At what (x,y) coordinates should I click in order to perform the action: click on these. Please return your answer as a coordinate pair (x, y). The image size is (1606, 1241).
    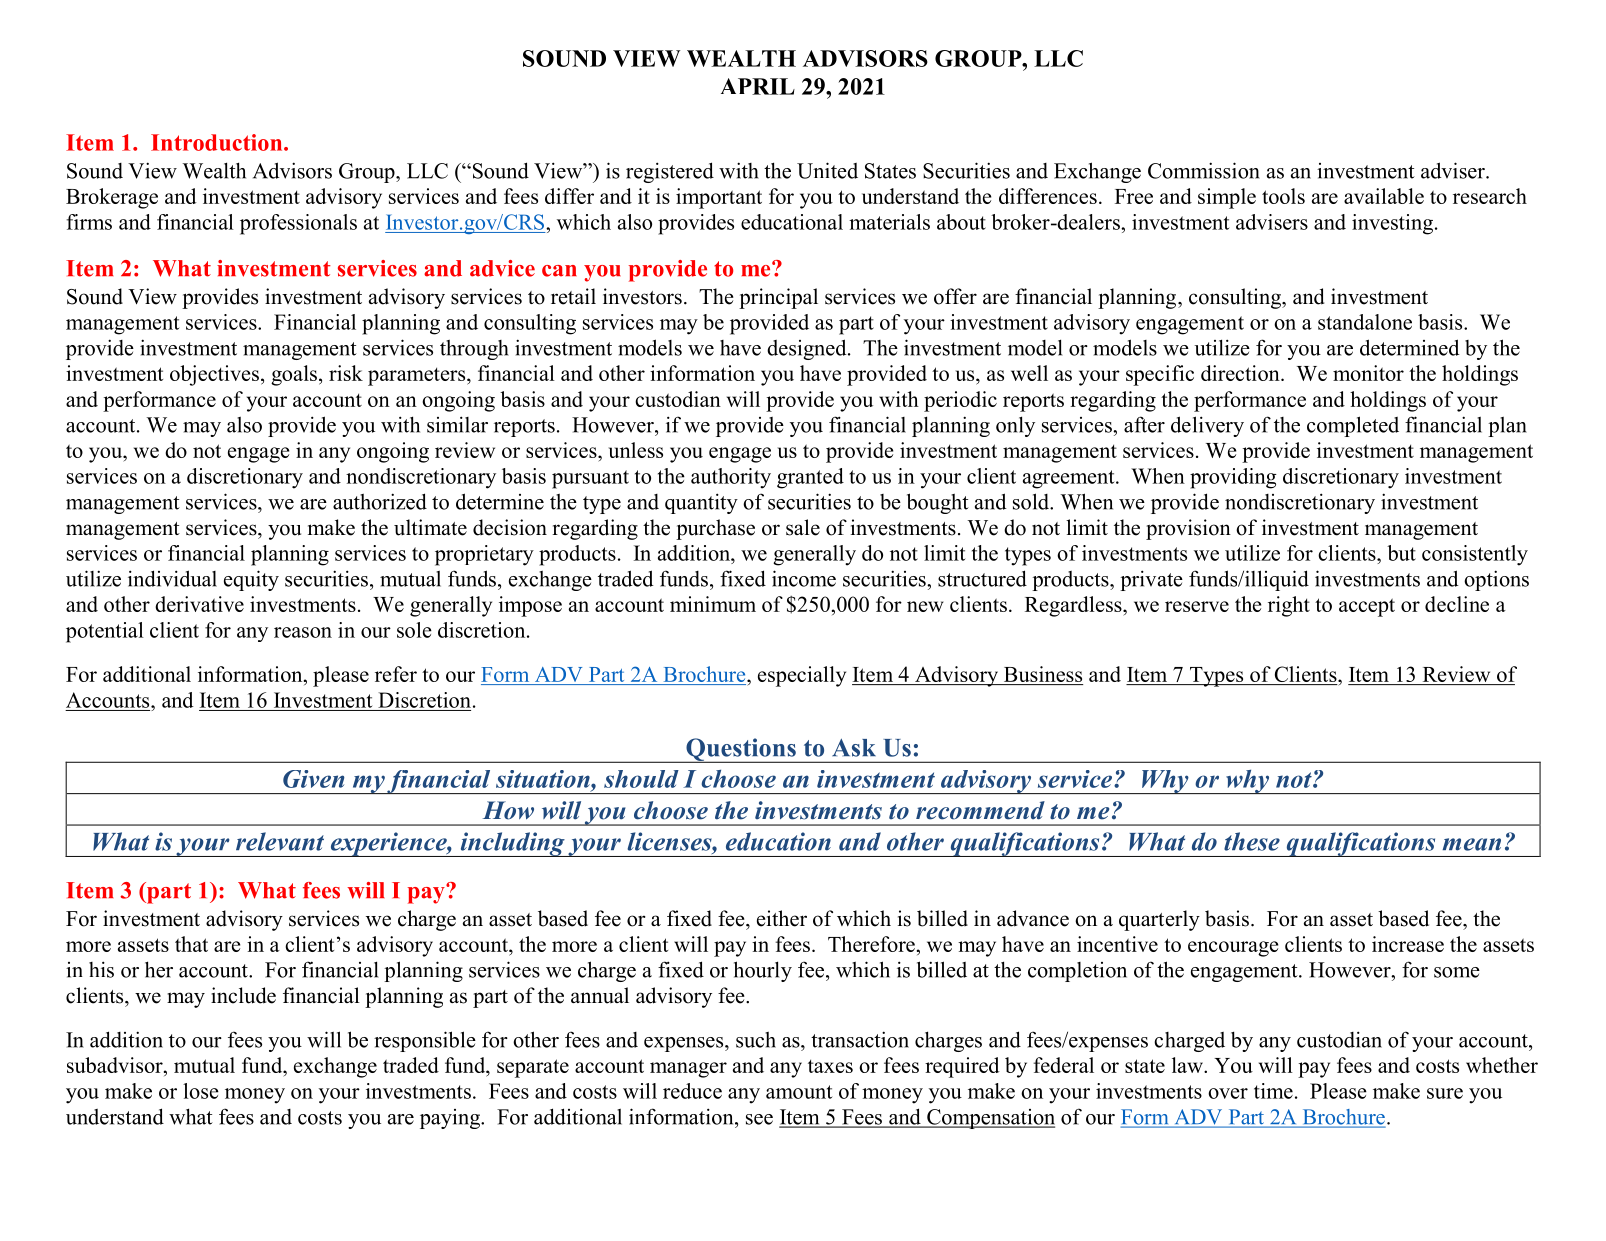
    Looking at the image, I should click on (1252, 841).
